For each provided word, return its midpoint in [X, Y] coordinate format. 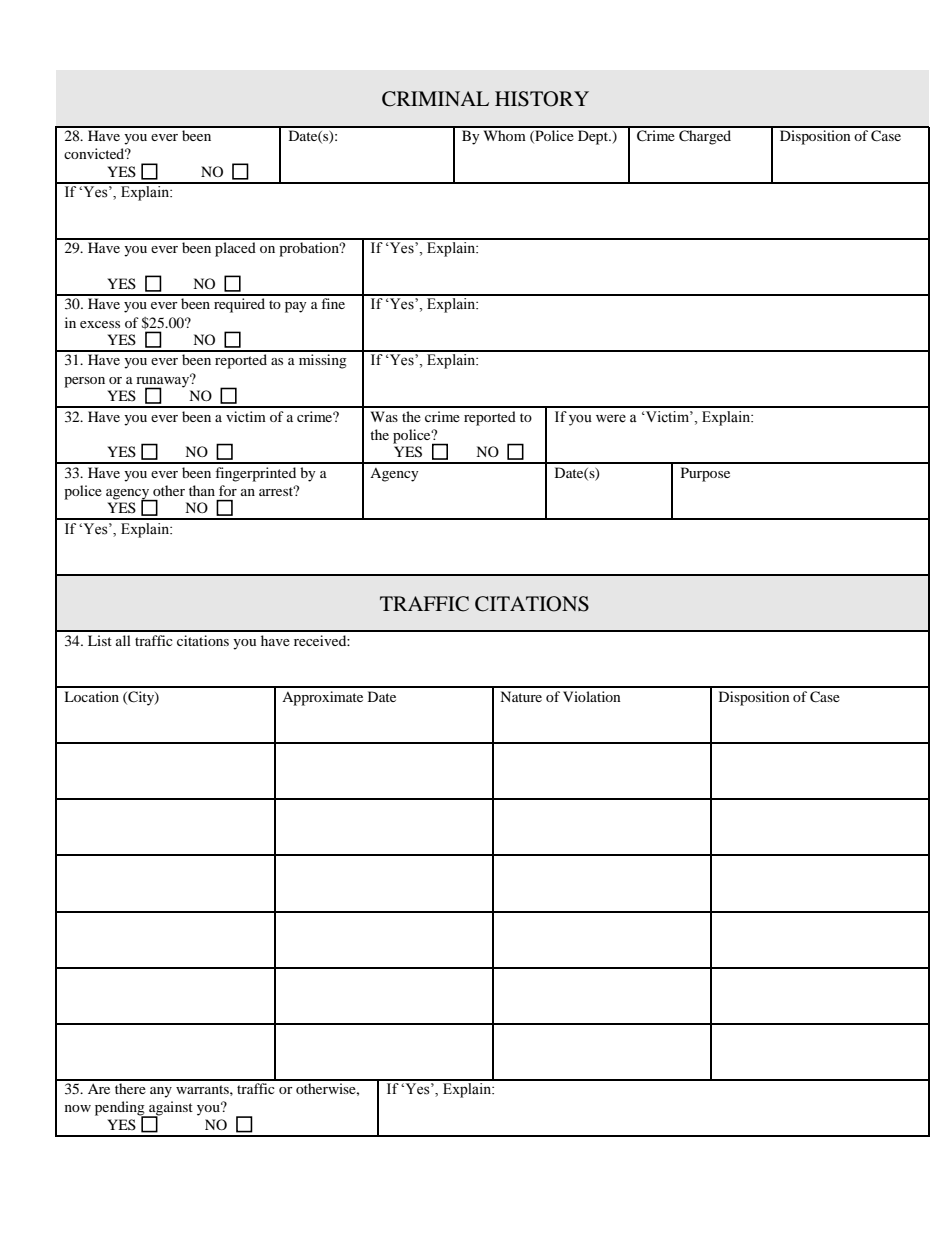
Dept [594, 137]
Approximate [322, 698]
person [84, 382]
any [161, 1092]
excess [100, 324]
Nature [521, 696]
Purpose [705, 474]
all [123, 640]
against [170, 1109]
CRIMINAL [435, 99]
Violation [592, 696]
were [611, 418]
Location [91, 696]
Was [384, 416]
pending [121, 1109]
